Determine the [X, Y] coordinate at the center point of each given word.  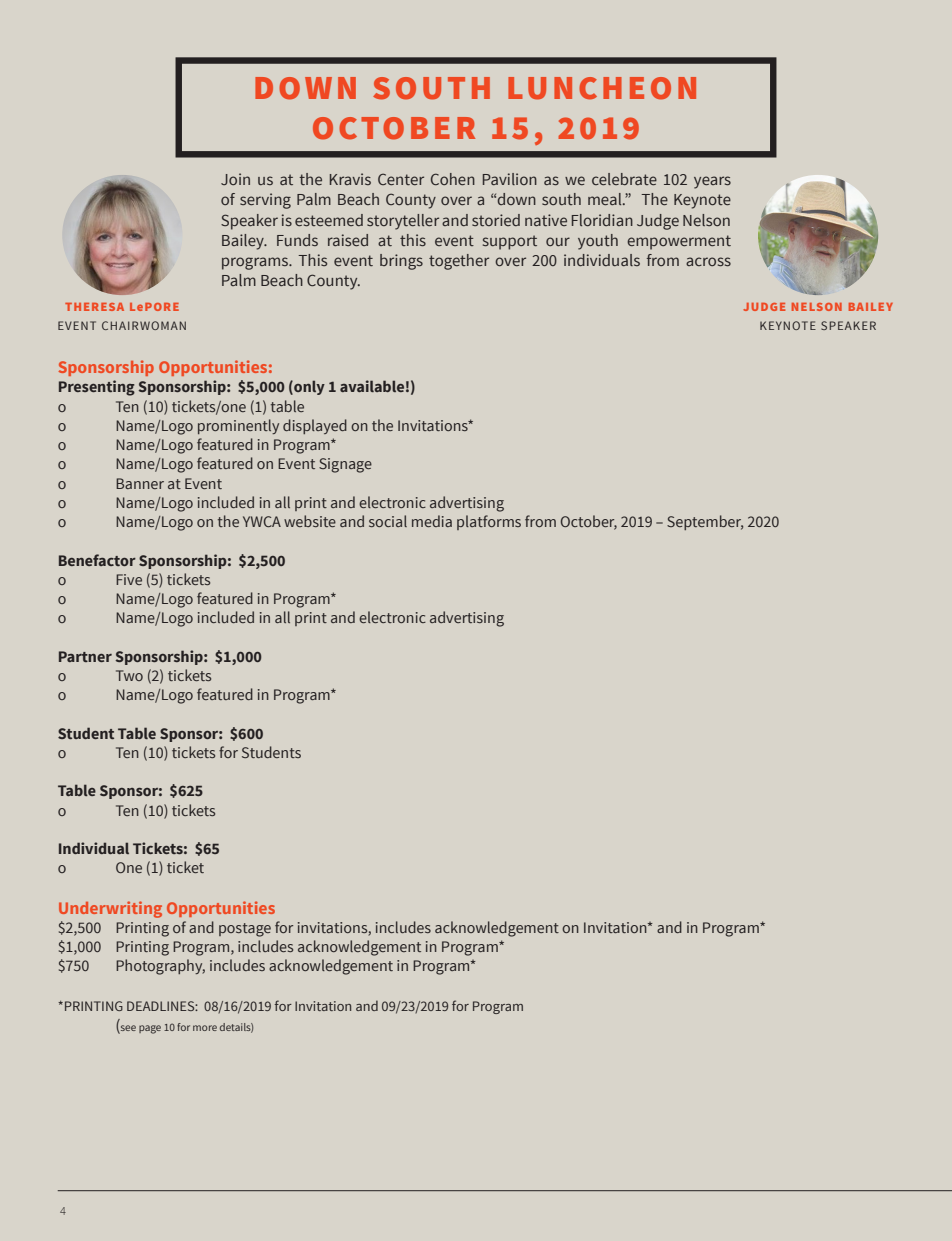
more [205, 1028]
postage [245, 930]
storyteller [403, 222]
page [150, 1029]
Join [235, 179]
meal [606, 199]
